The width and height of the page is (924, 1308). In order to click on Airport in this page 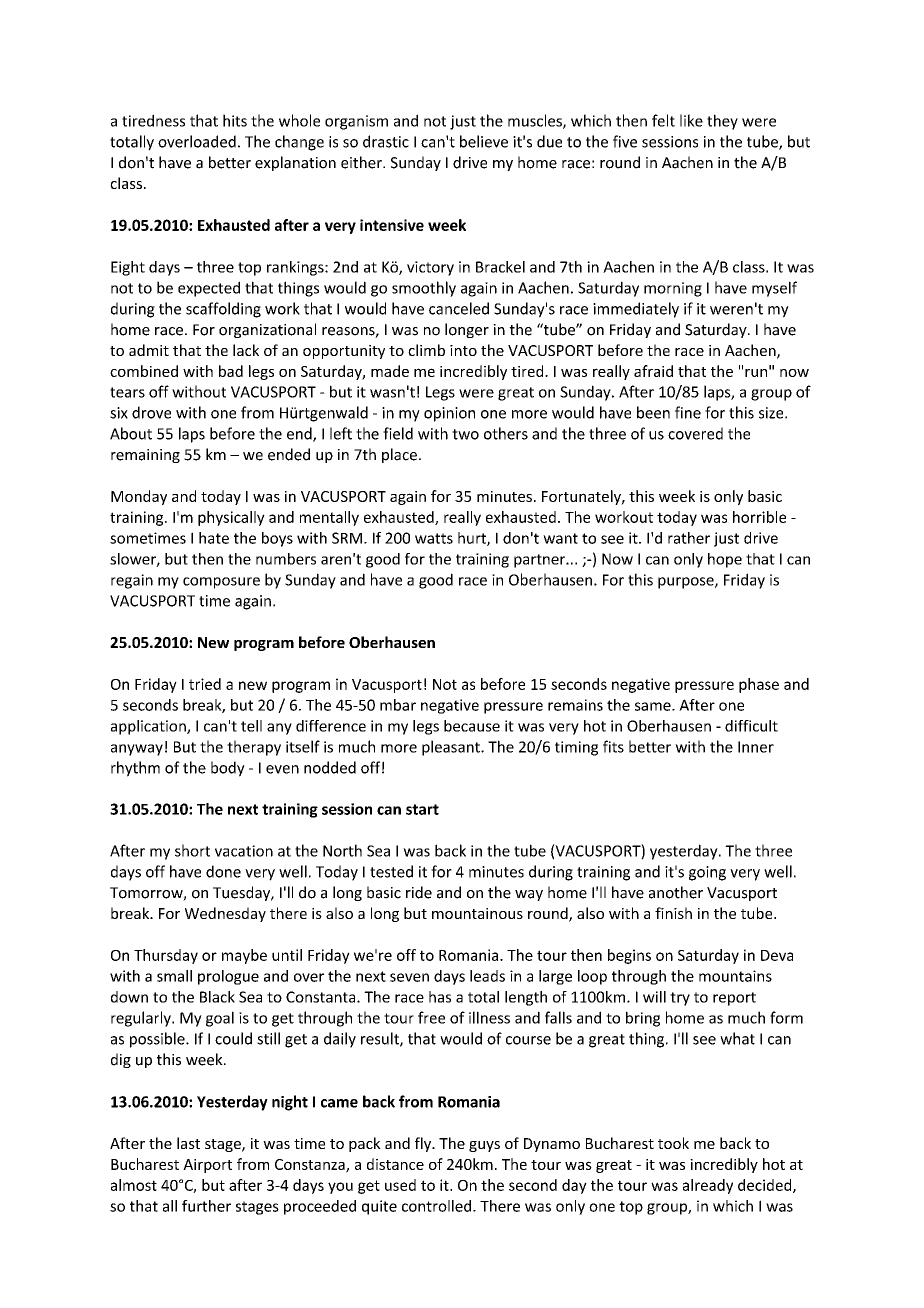, I will do `click(207, 1166)`.
